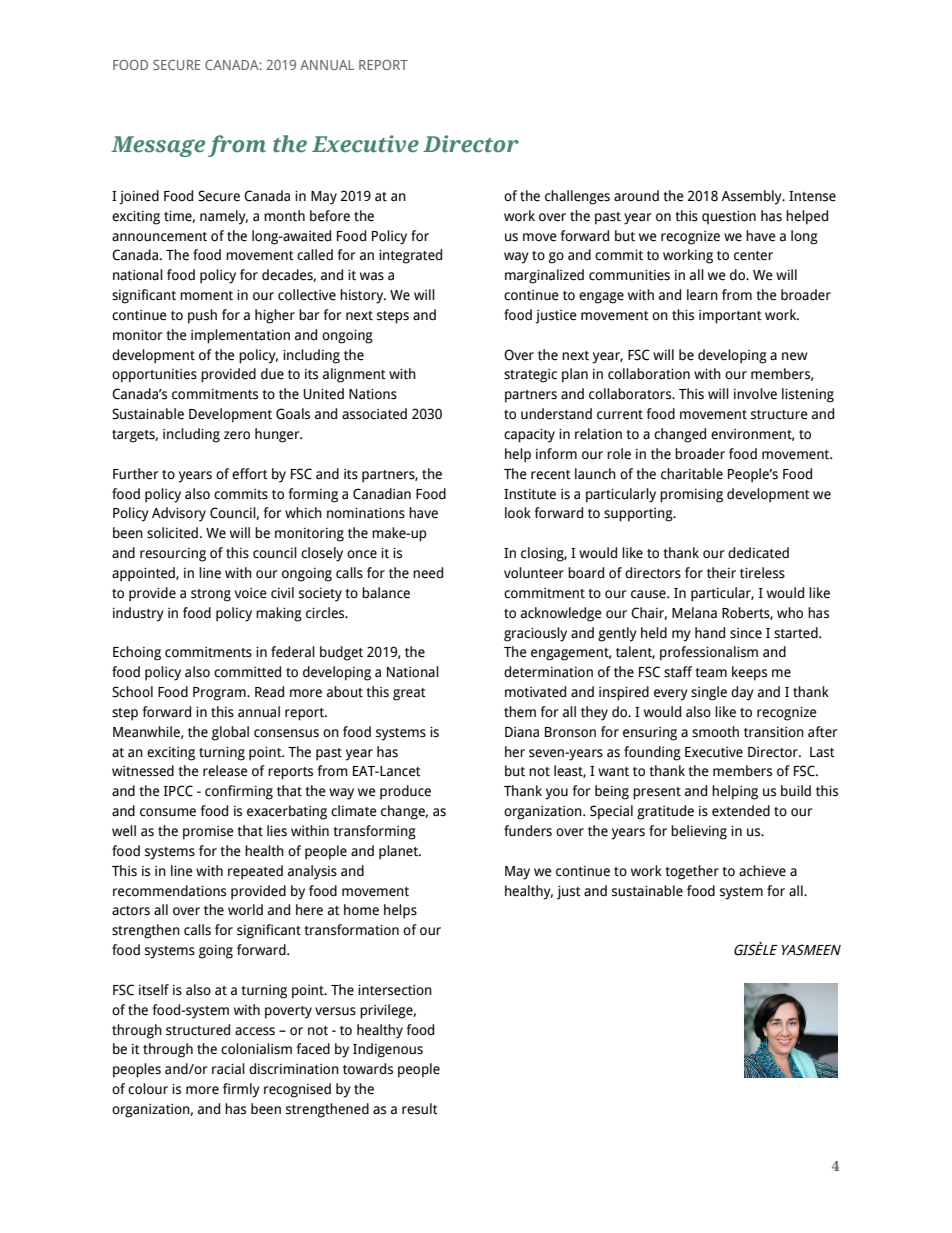  What do you see at coordinates (577, 197) in the page?
I see `challenges` at bounding box center [577, 197].
